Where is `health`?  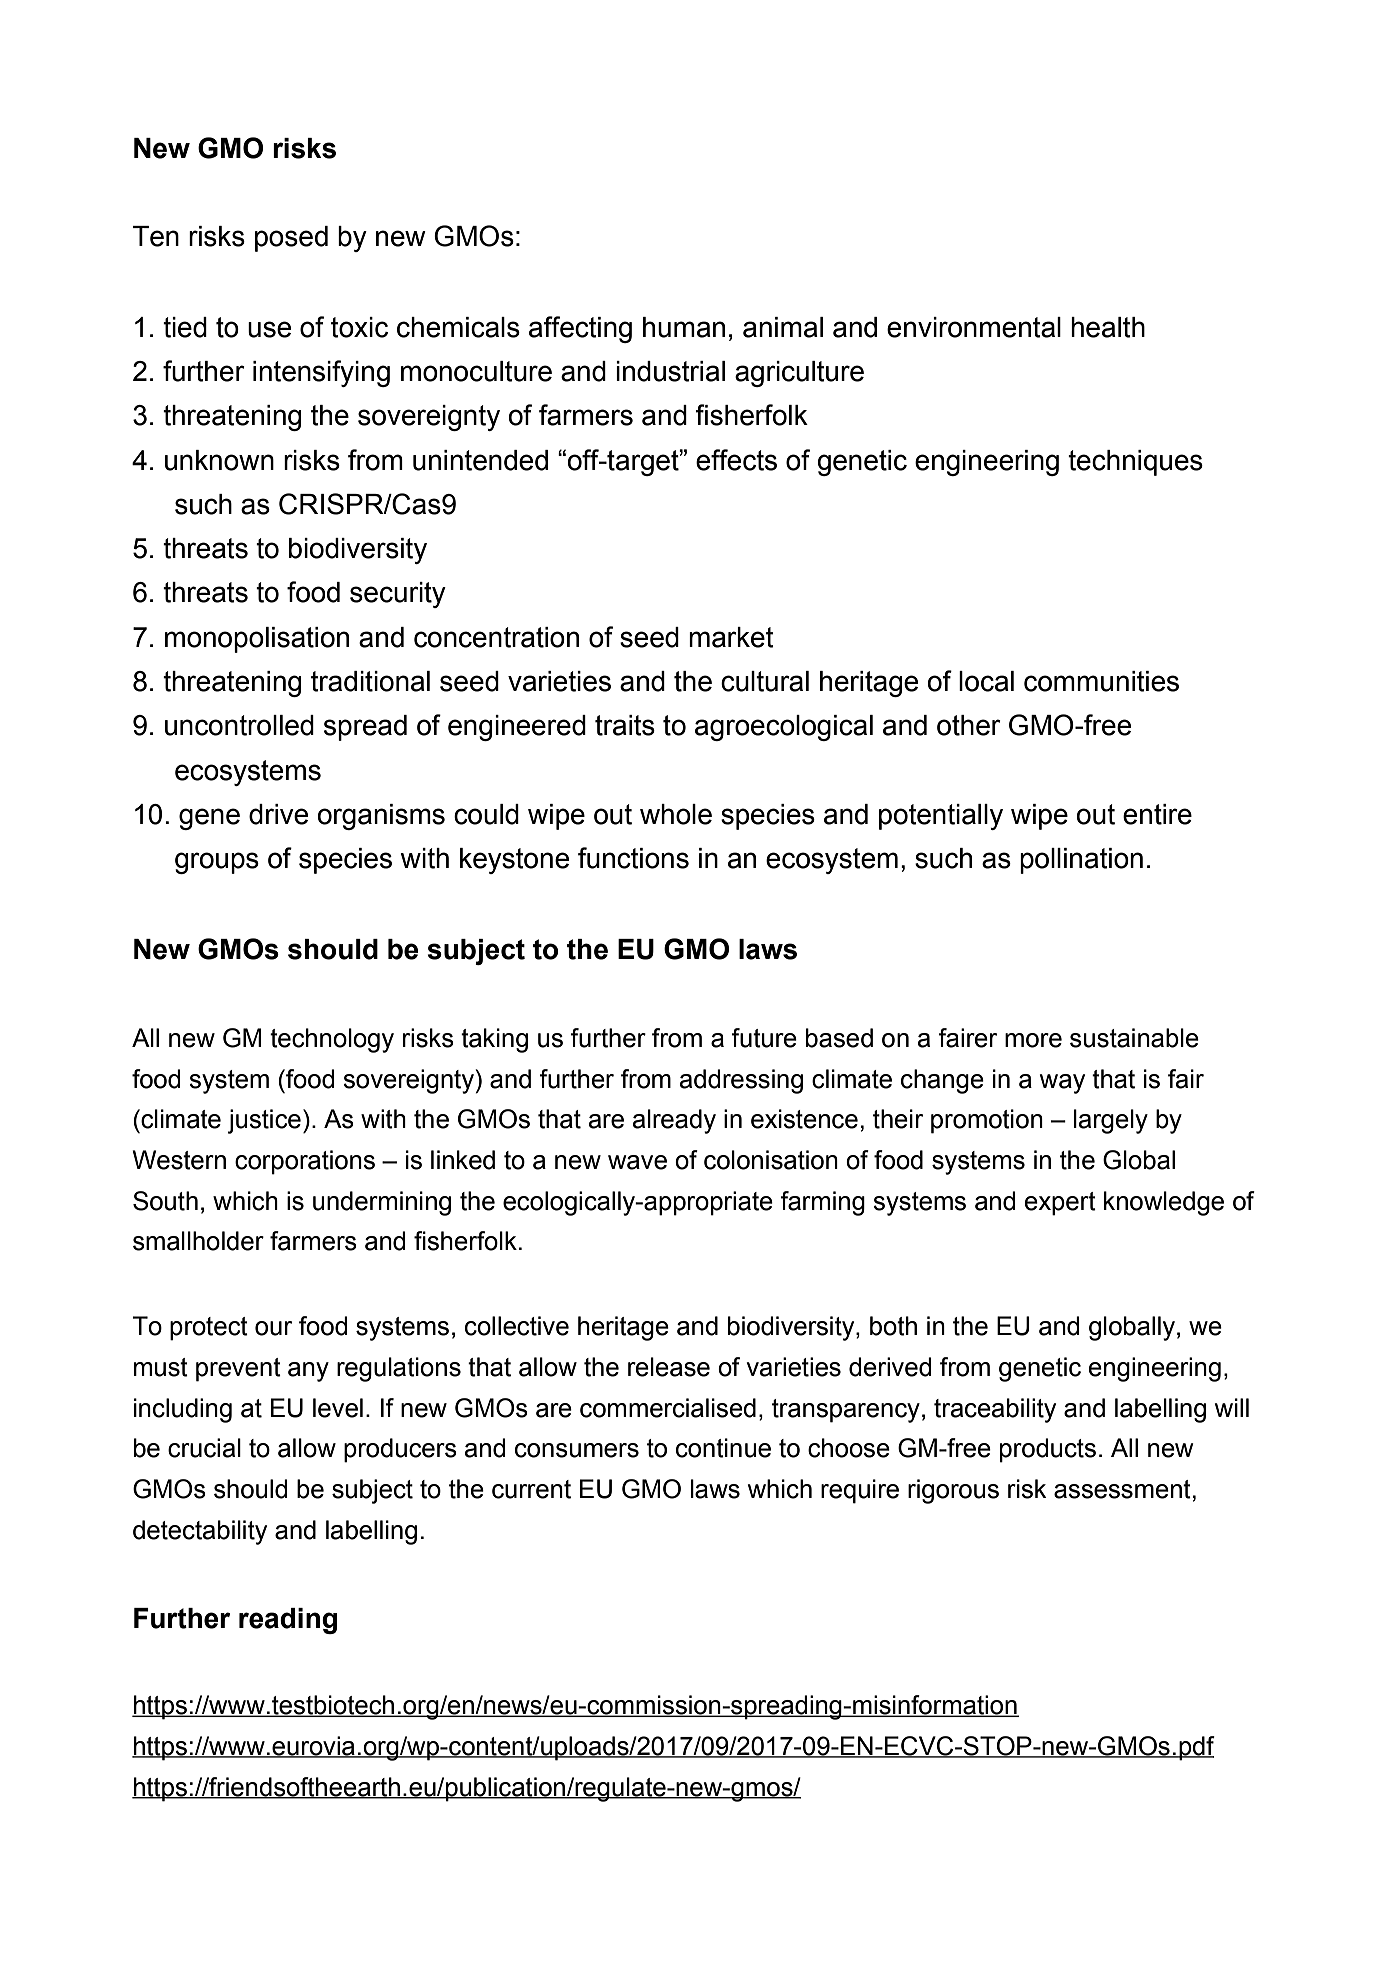 health is located at coordinates (1108, 327).
